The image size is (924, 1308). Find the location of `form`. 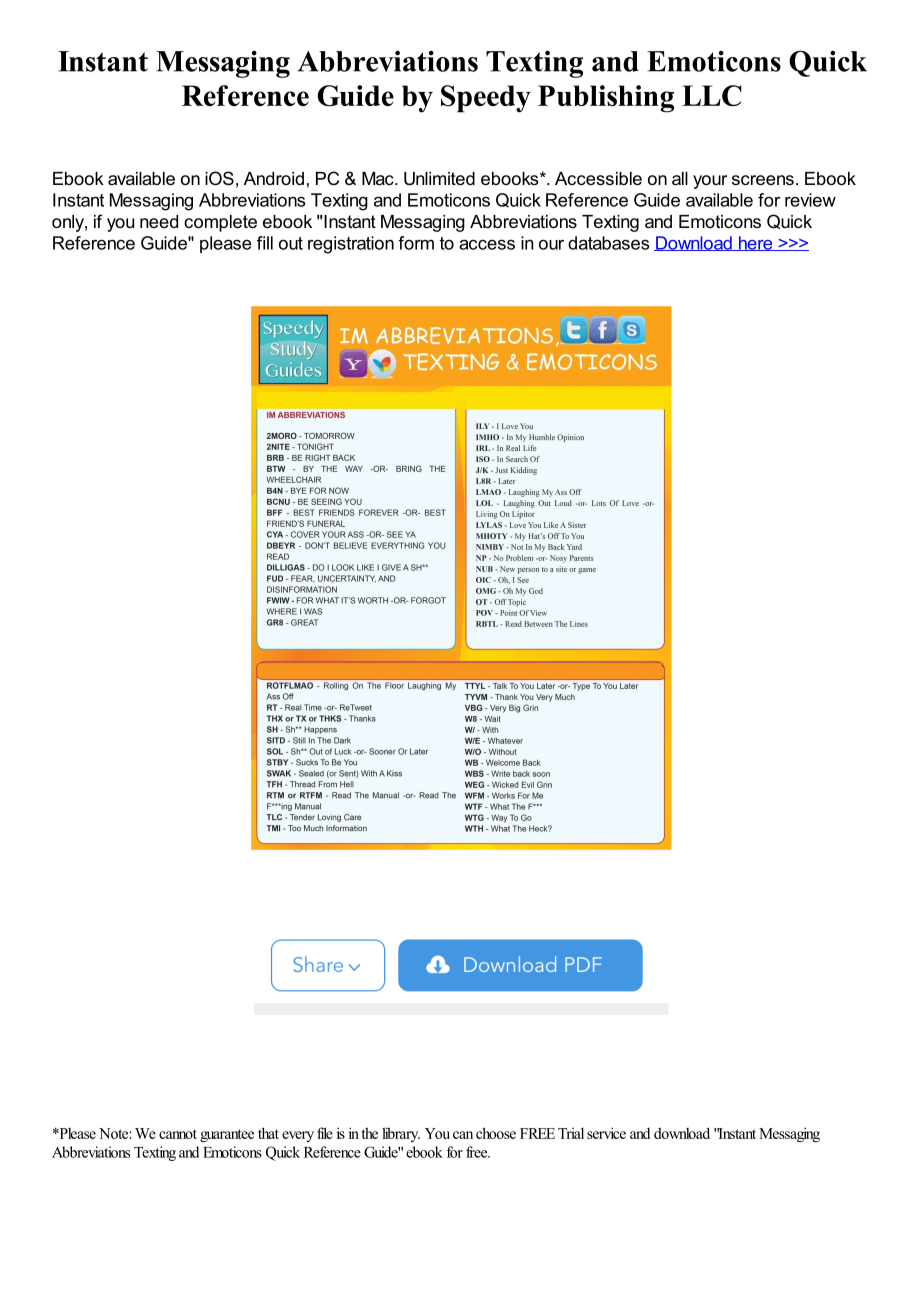

form is located at coordinates (416, 243).
